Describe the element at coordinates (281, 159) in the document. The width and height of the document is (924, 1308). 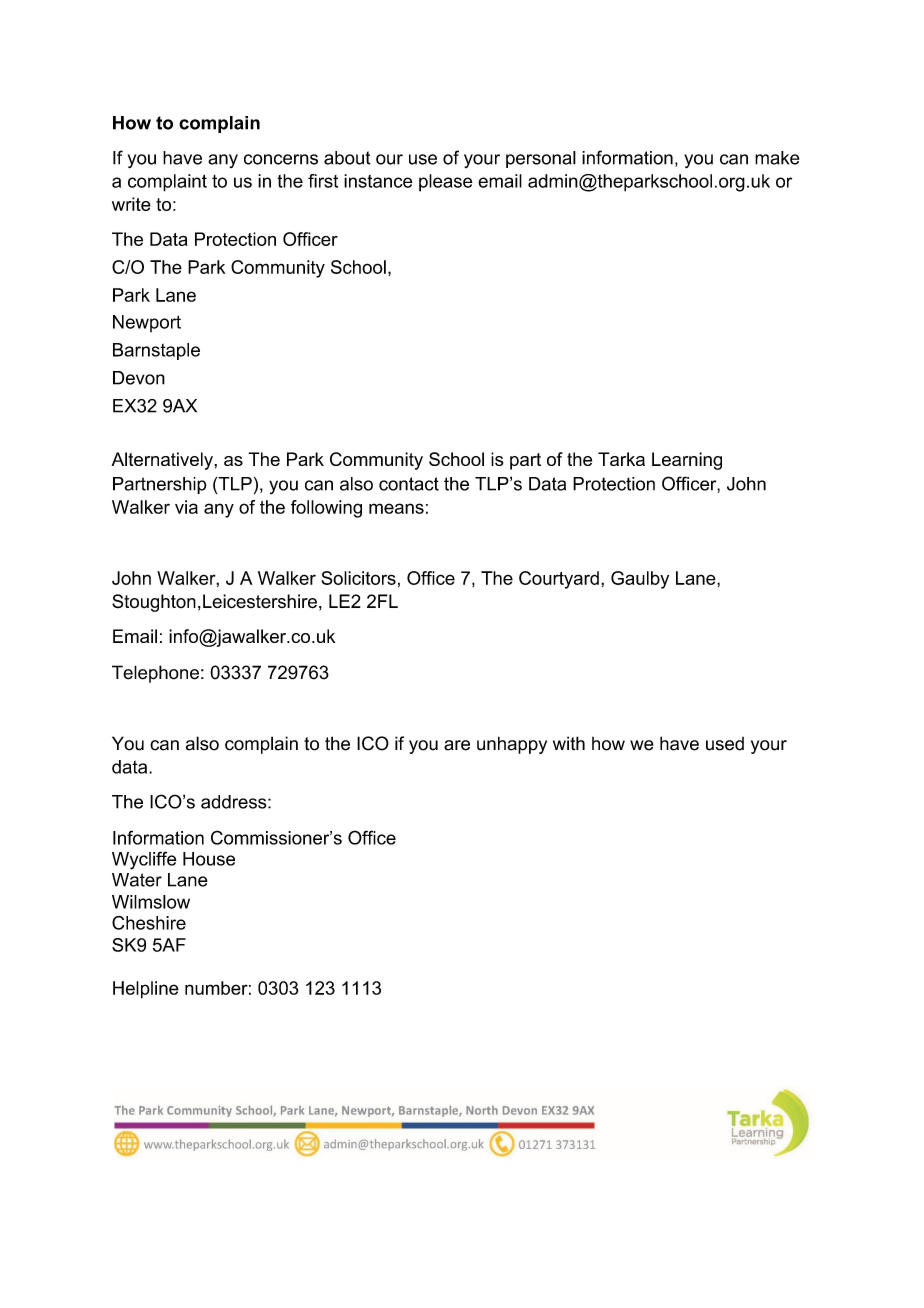
I see `concerns` at that location.
